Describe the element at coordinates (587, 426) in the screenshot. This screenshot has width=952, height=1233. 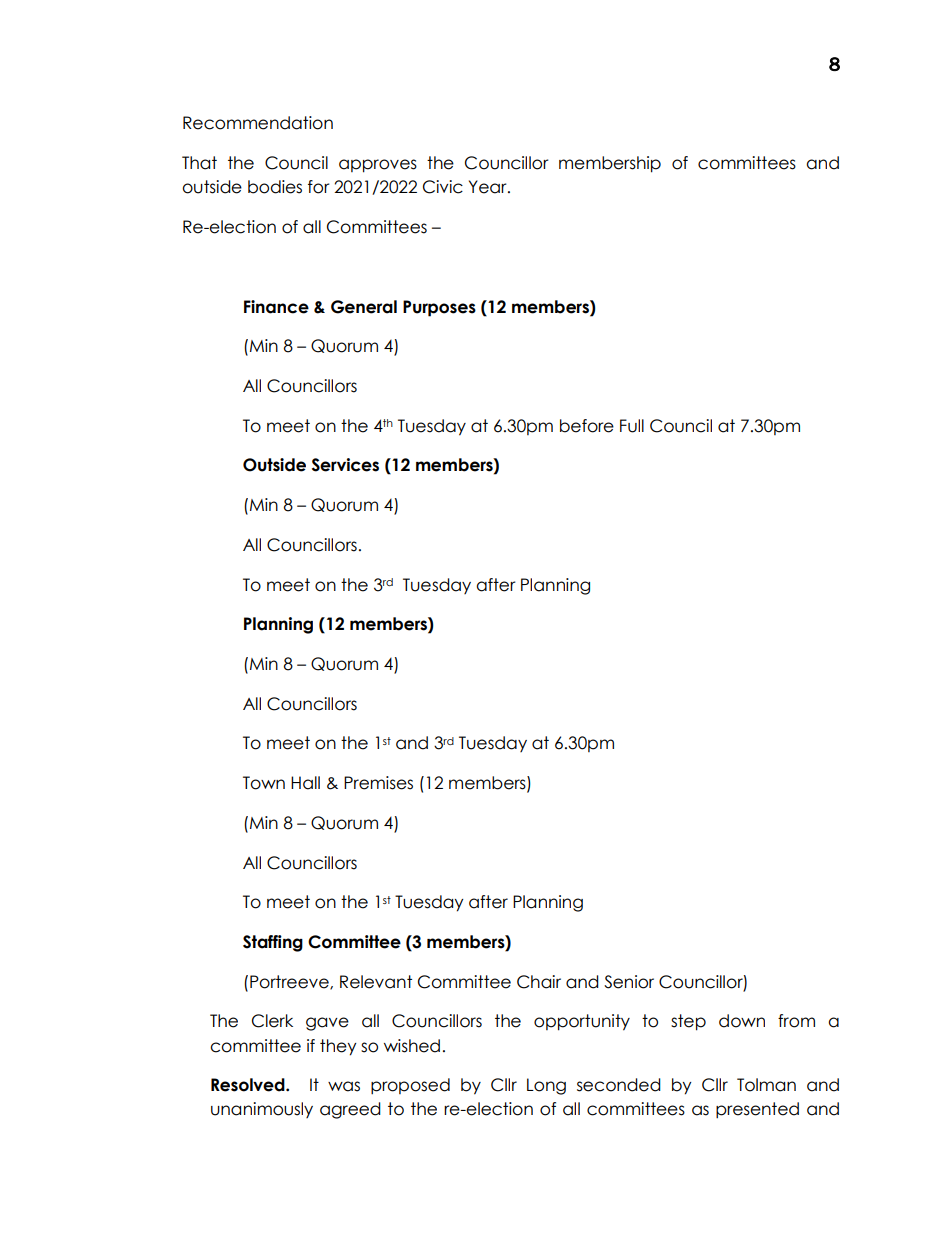
I see `before` at that location.
